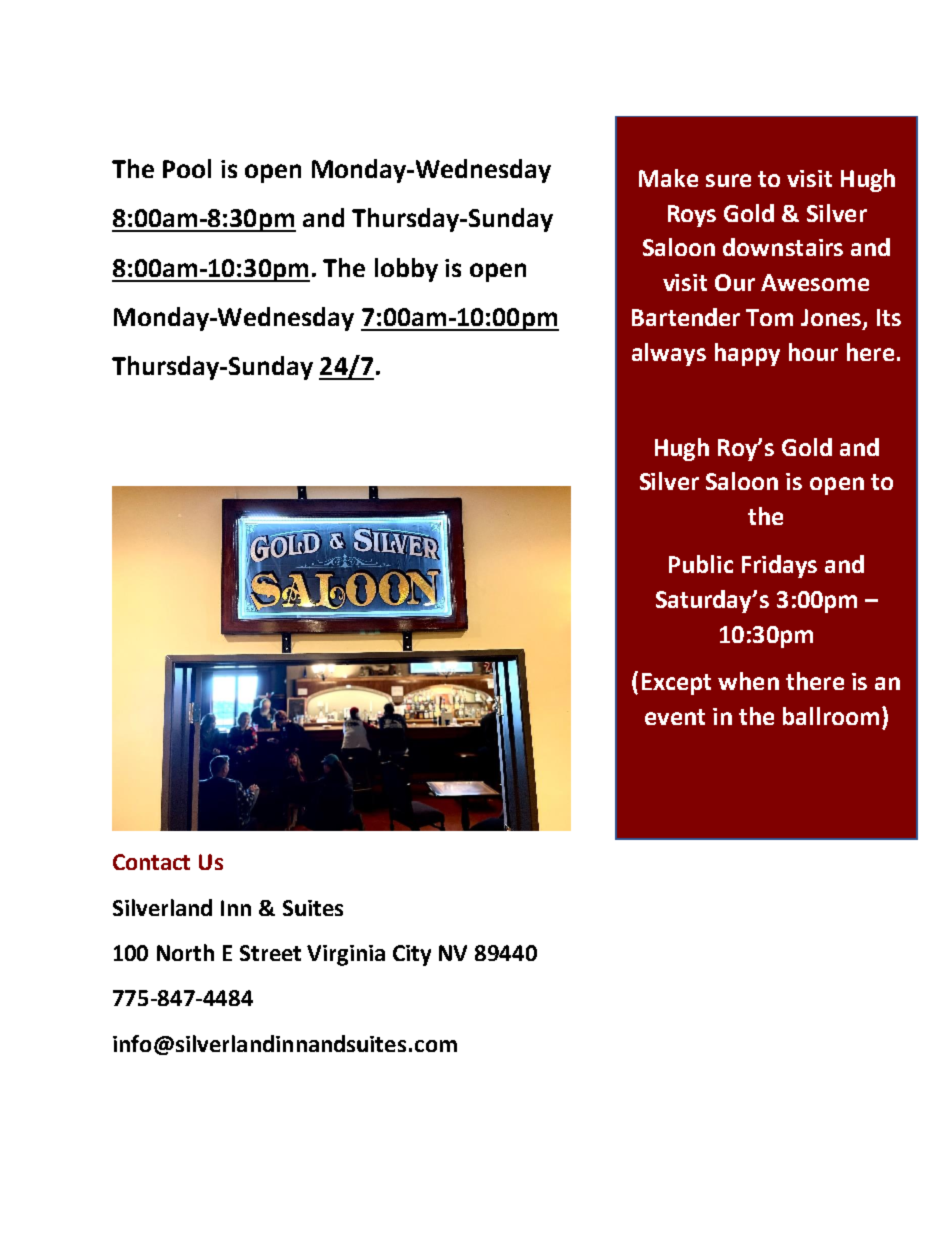 This image has width=952, height=1233. What do you see at coordinates (270, 953) in the image?
I see `Street` at bounding box center [270, 953].
